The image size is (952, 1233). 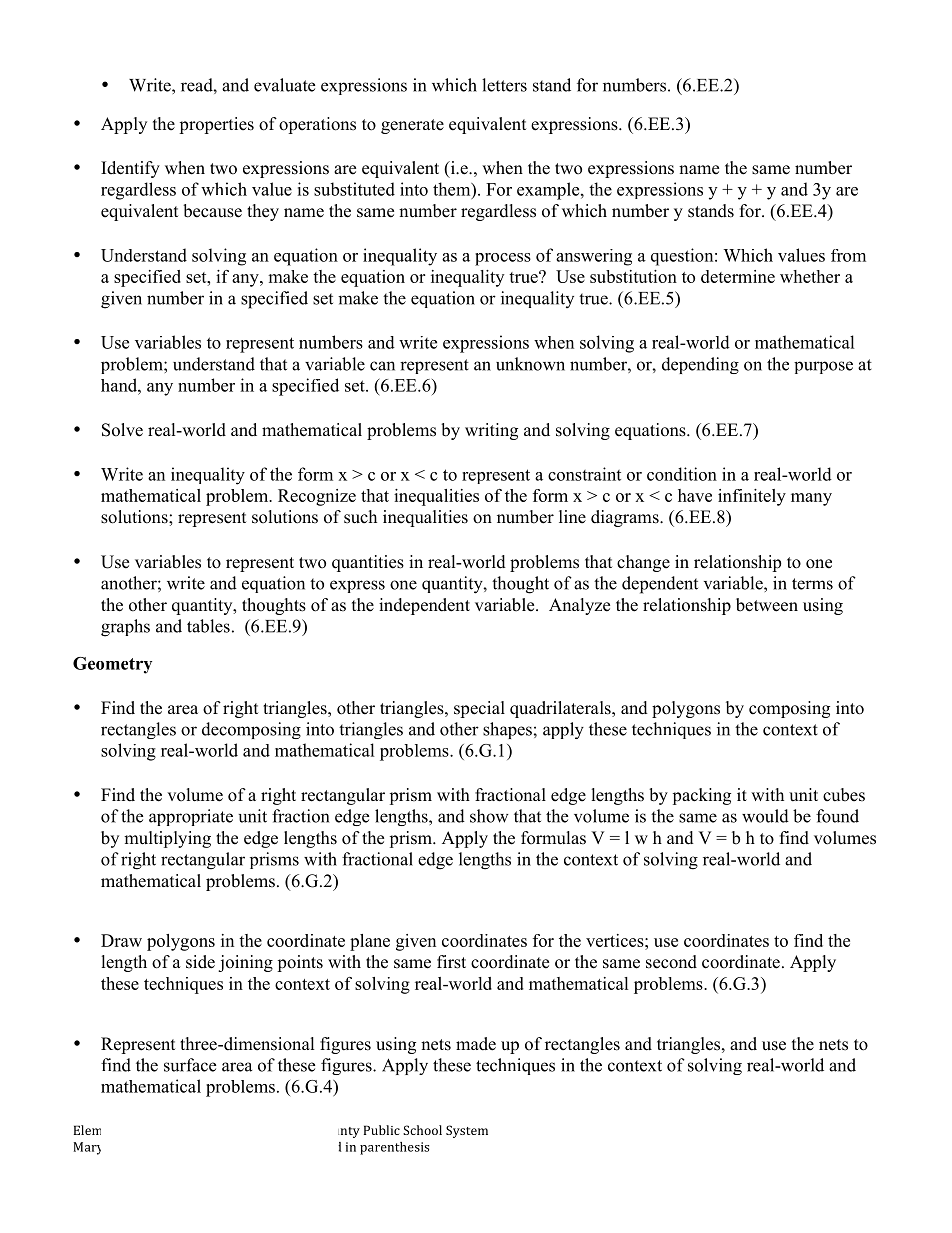 I want to click on letters, so click(x=504, y=85).
